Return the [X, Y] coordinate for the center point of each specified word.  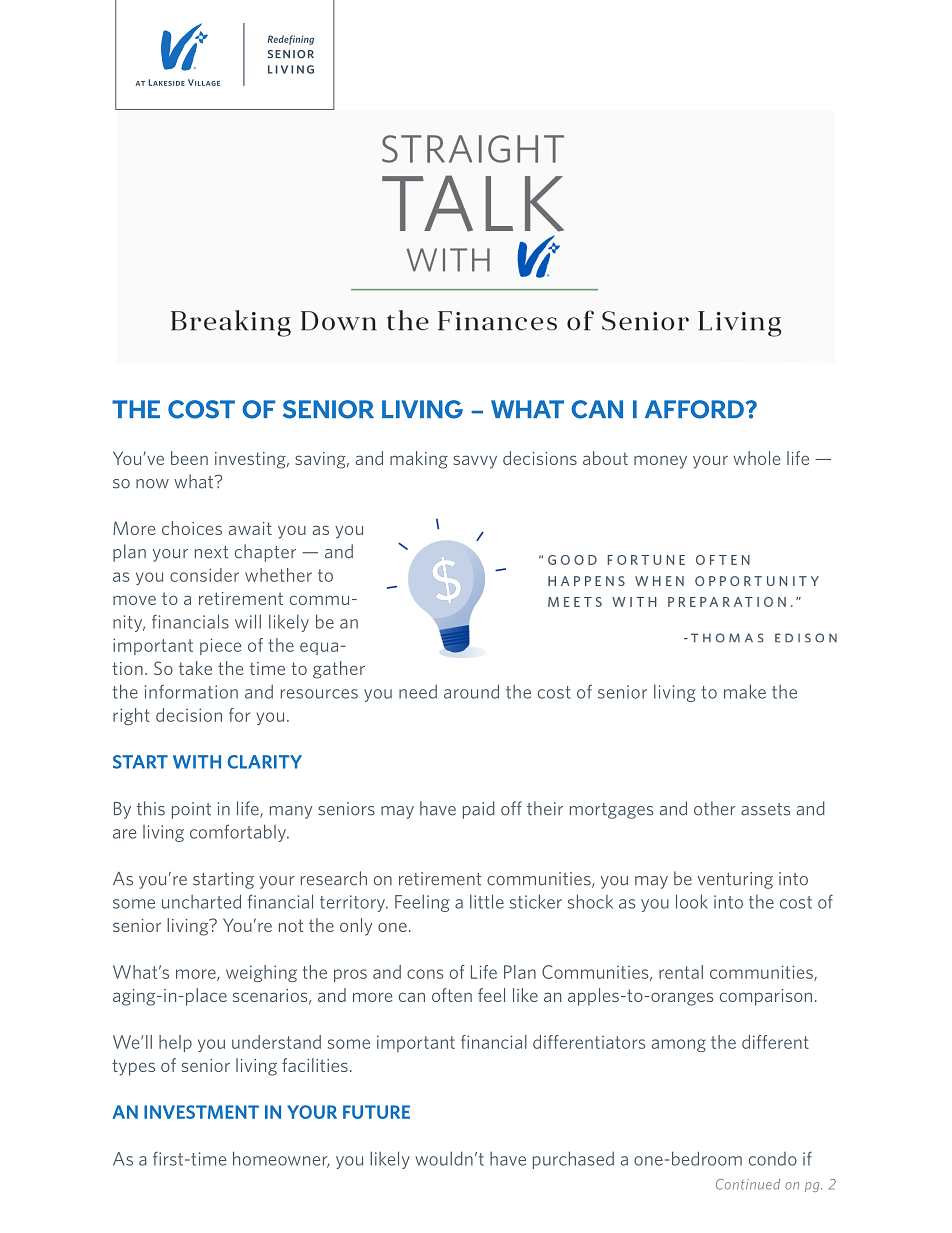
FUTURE [376, 1112]
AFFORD [694, 409]
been [189, 458]
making [419, 460]
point [191, 810]
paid [479, 810]
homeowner [281, 1159]
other [715, 808]
